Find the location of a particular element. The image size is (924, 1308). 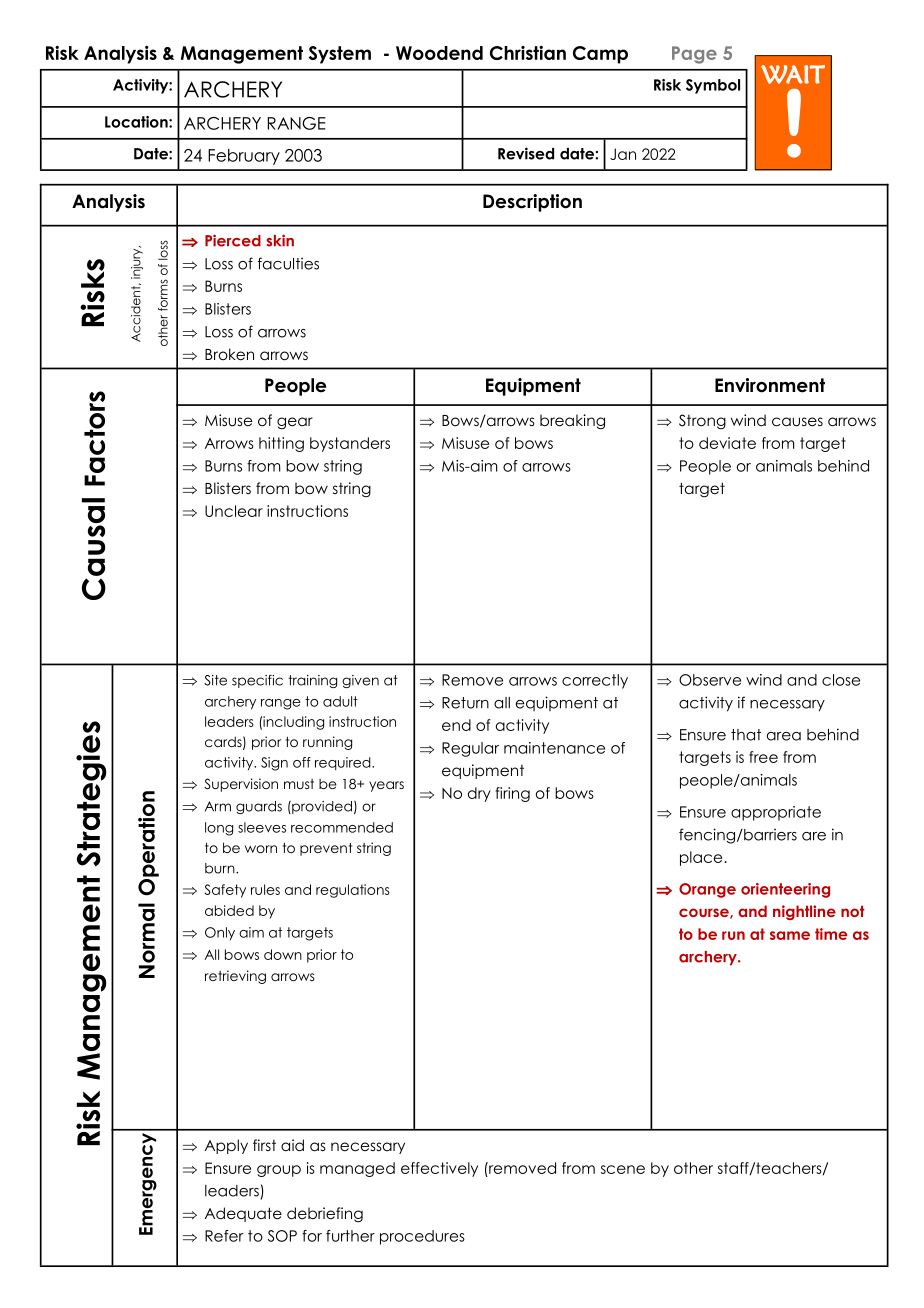

training is located at coordinates (312, 681).
